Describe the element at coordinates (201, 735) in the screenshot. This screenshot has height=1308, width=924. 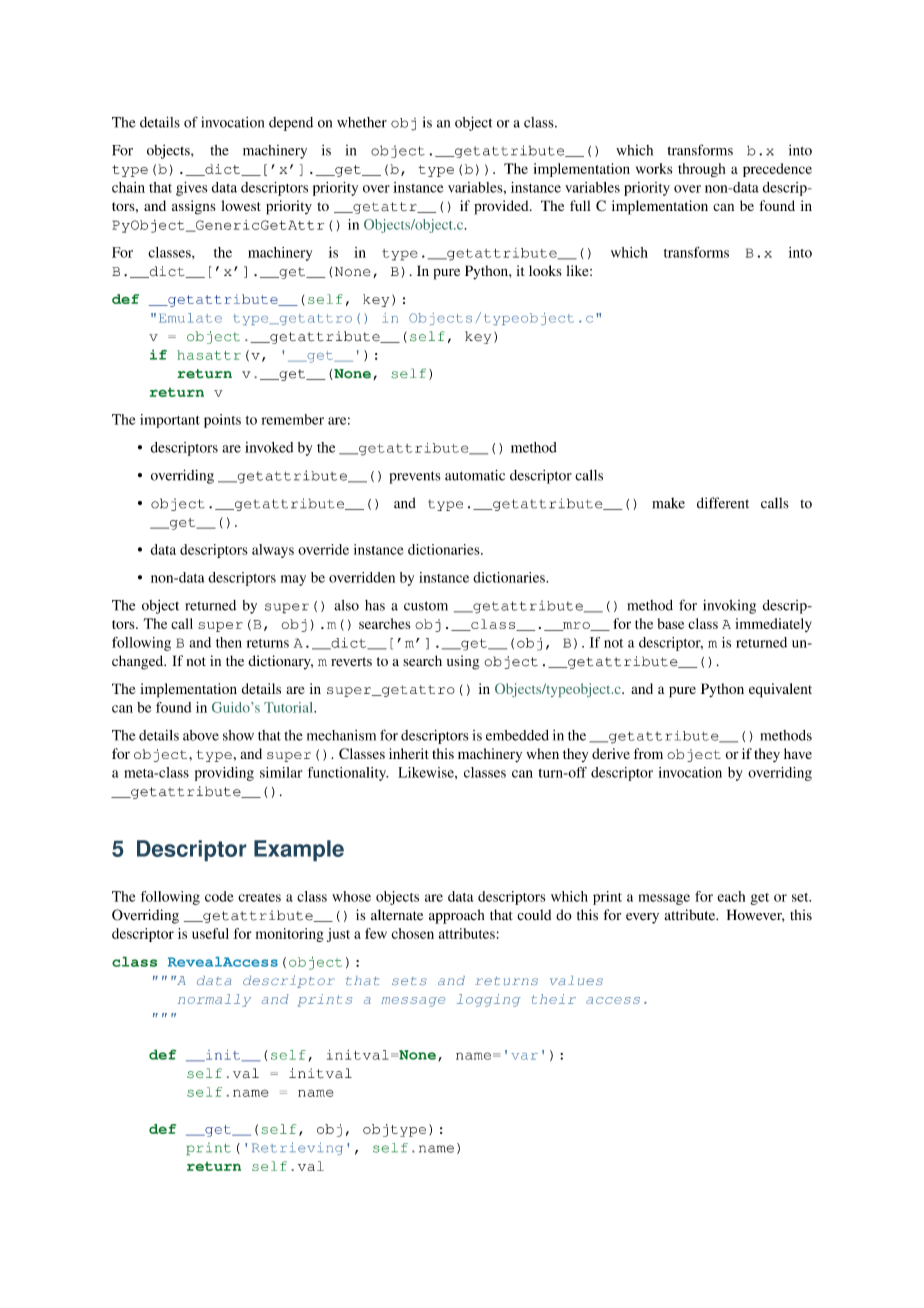
I see `above` at that location.
